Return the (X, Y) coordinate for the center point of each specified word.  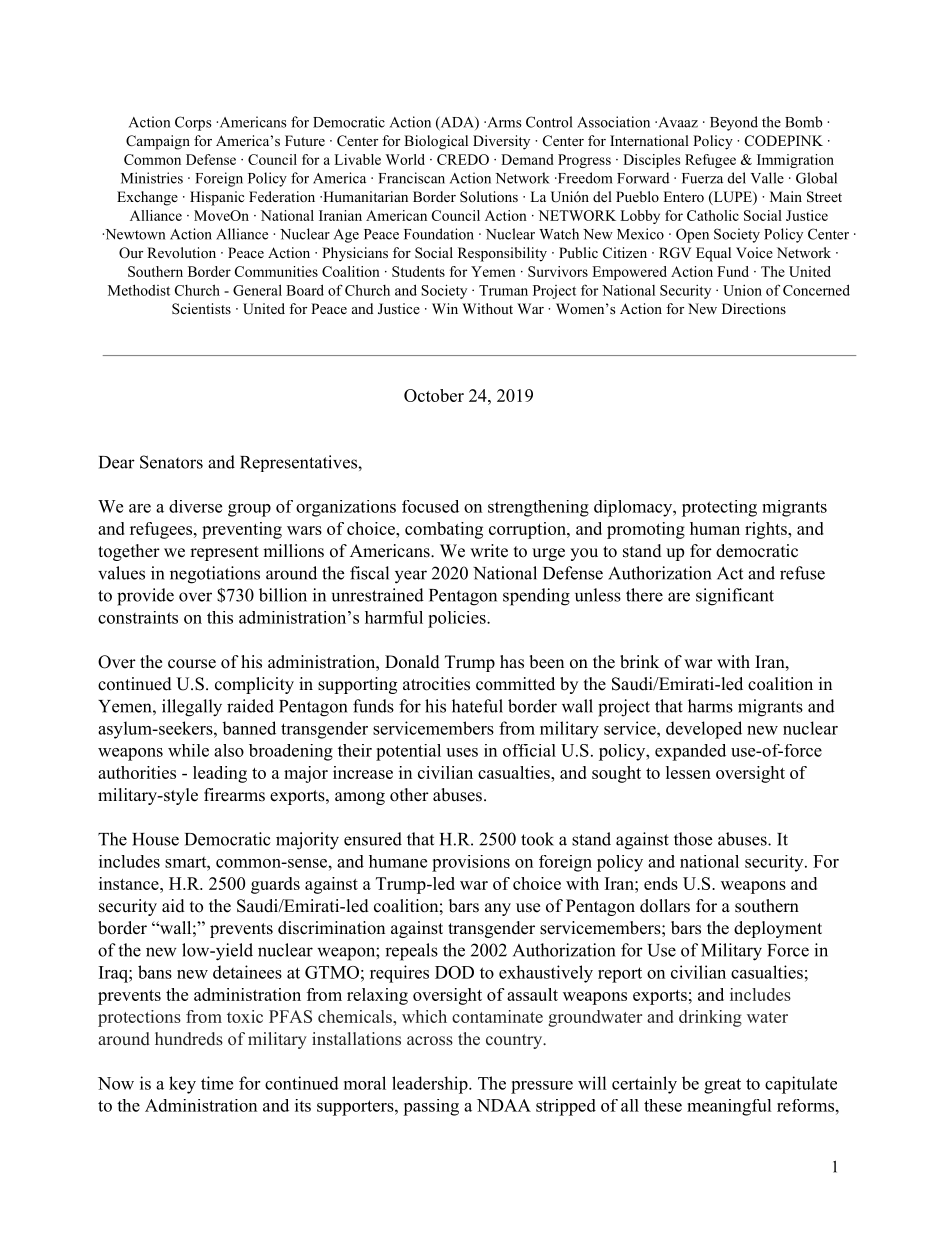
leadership (431, 1085)
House (155, 839)
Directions (754, 308)
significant (735, 597)
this (220, 617)
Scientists (201, 308)
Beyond (734, 123)
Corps (193, 123)
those (693, 839)
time (217, 1083)
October (434, 395)
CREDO (463, 159)
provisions (471, 863)
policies (458, 619)
